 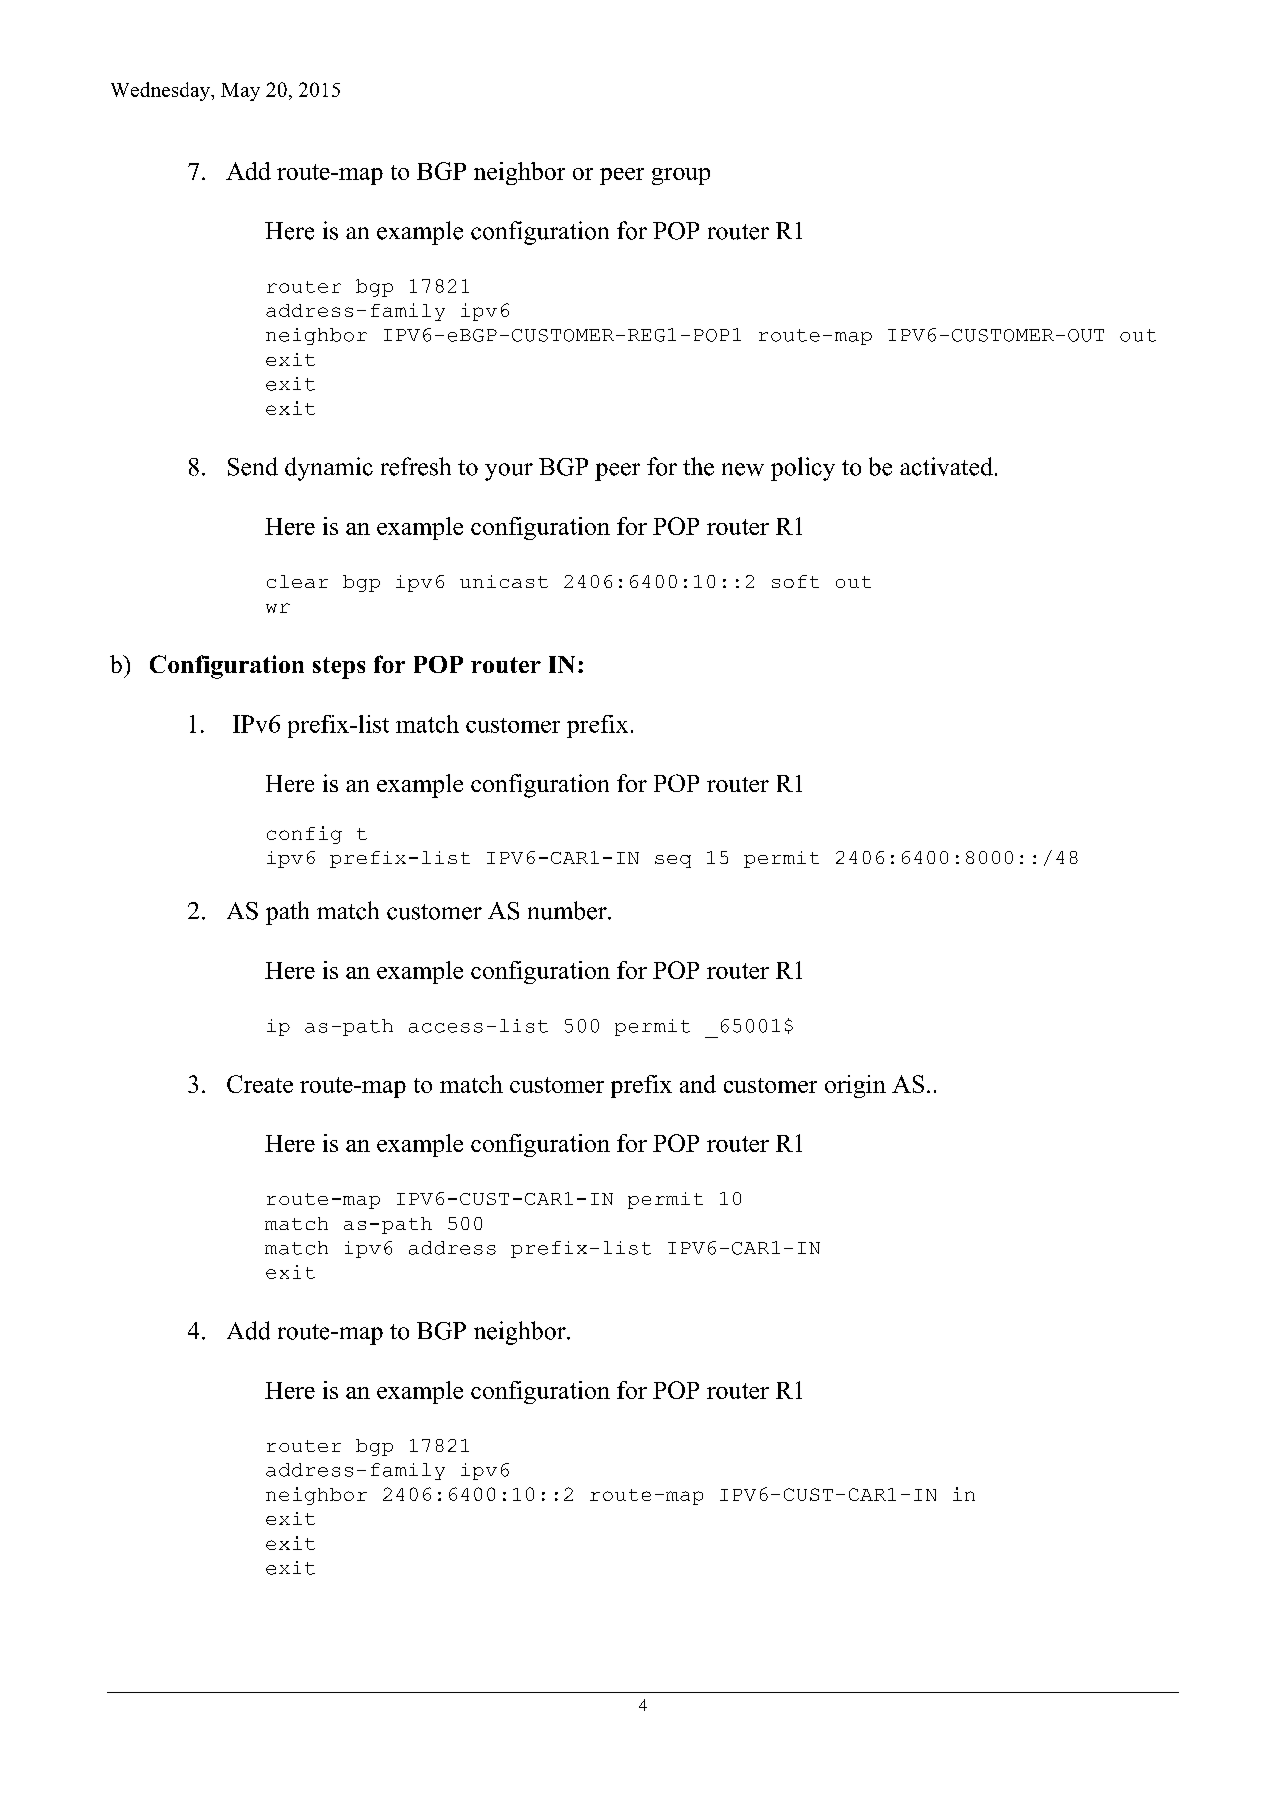 What do you see at coordinates (260, 1084) in the image?
I see `Create` at bounding box center [260, 1084].
